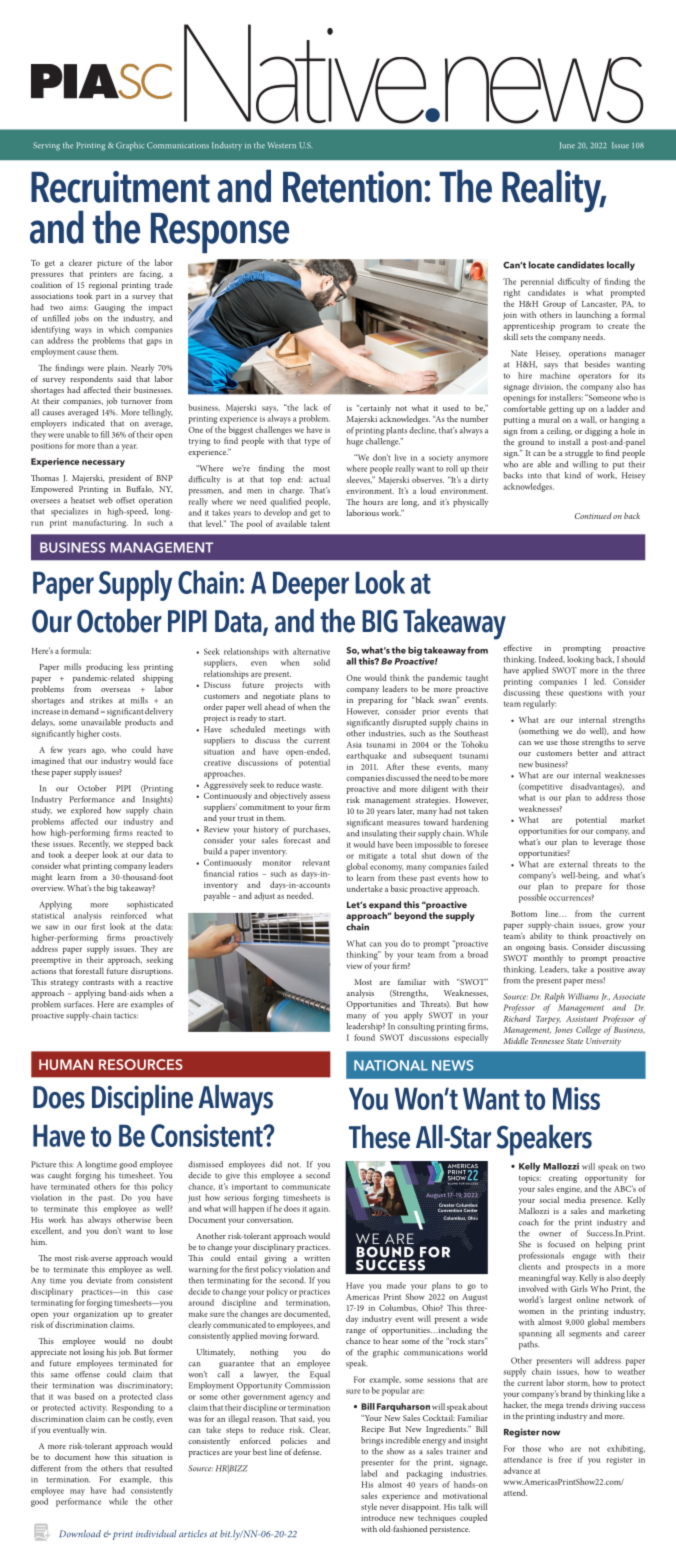 This image has height=1568, width=676. I want to click on purchases, so click(311, 830).
